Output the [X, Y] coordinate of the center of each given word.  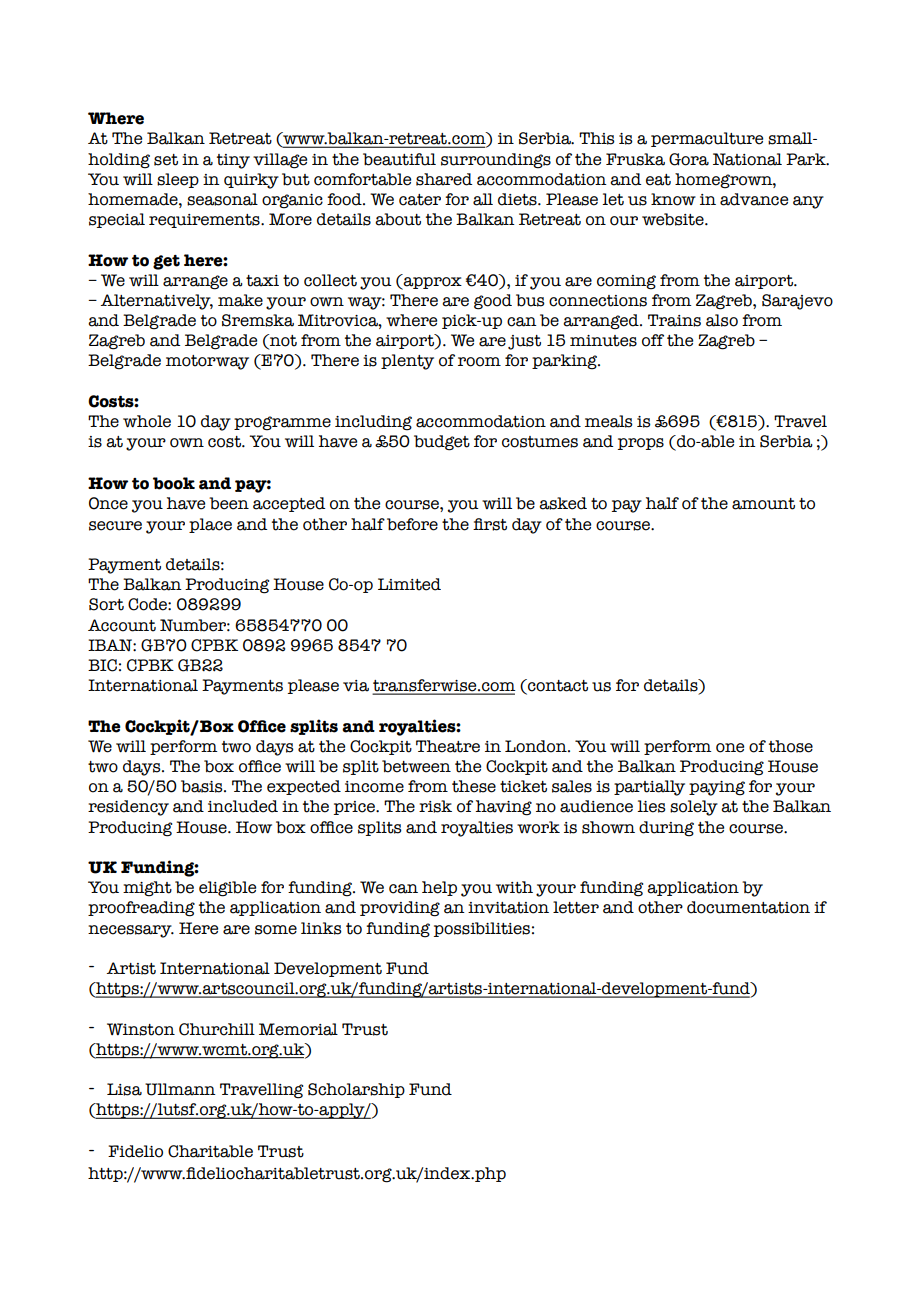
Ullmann [180, 1089]
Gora [689, 159]
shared [444, 179]
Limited [409, 584]
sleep [178, 180]
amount [763, 504]
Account [122, 625]
